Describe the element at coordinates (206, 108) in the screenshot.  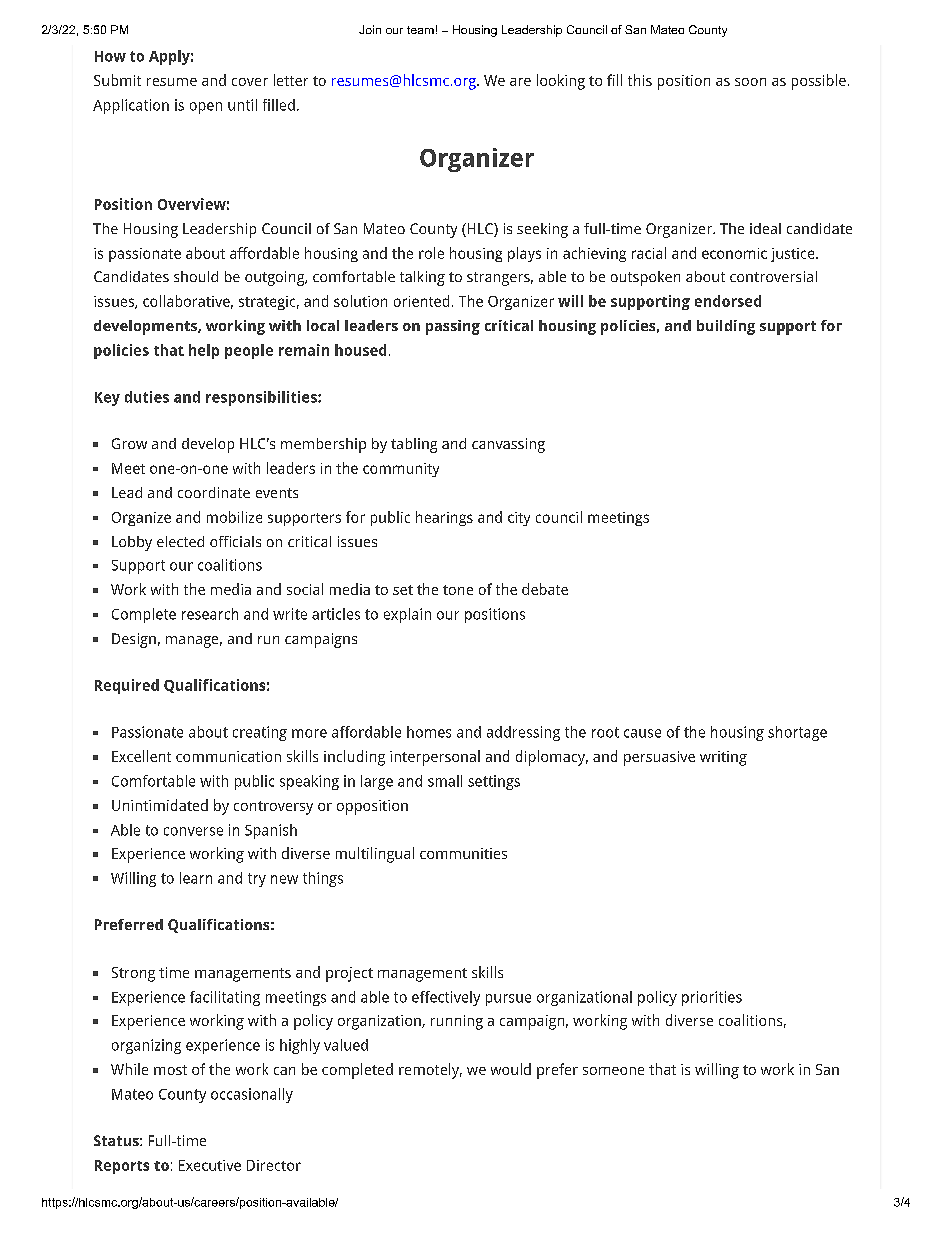
I see `open` at that location.
